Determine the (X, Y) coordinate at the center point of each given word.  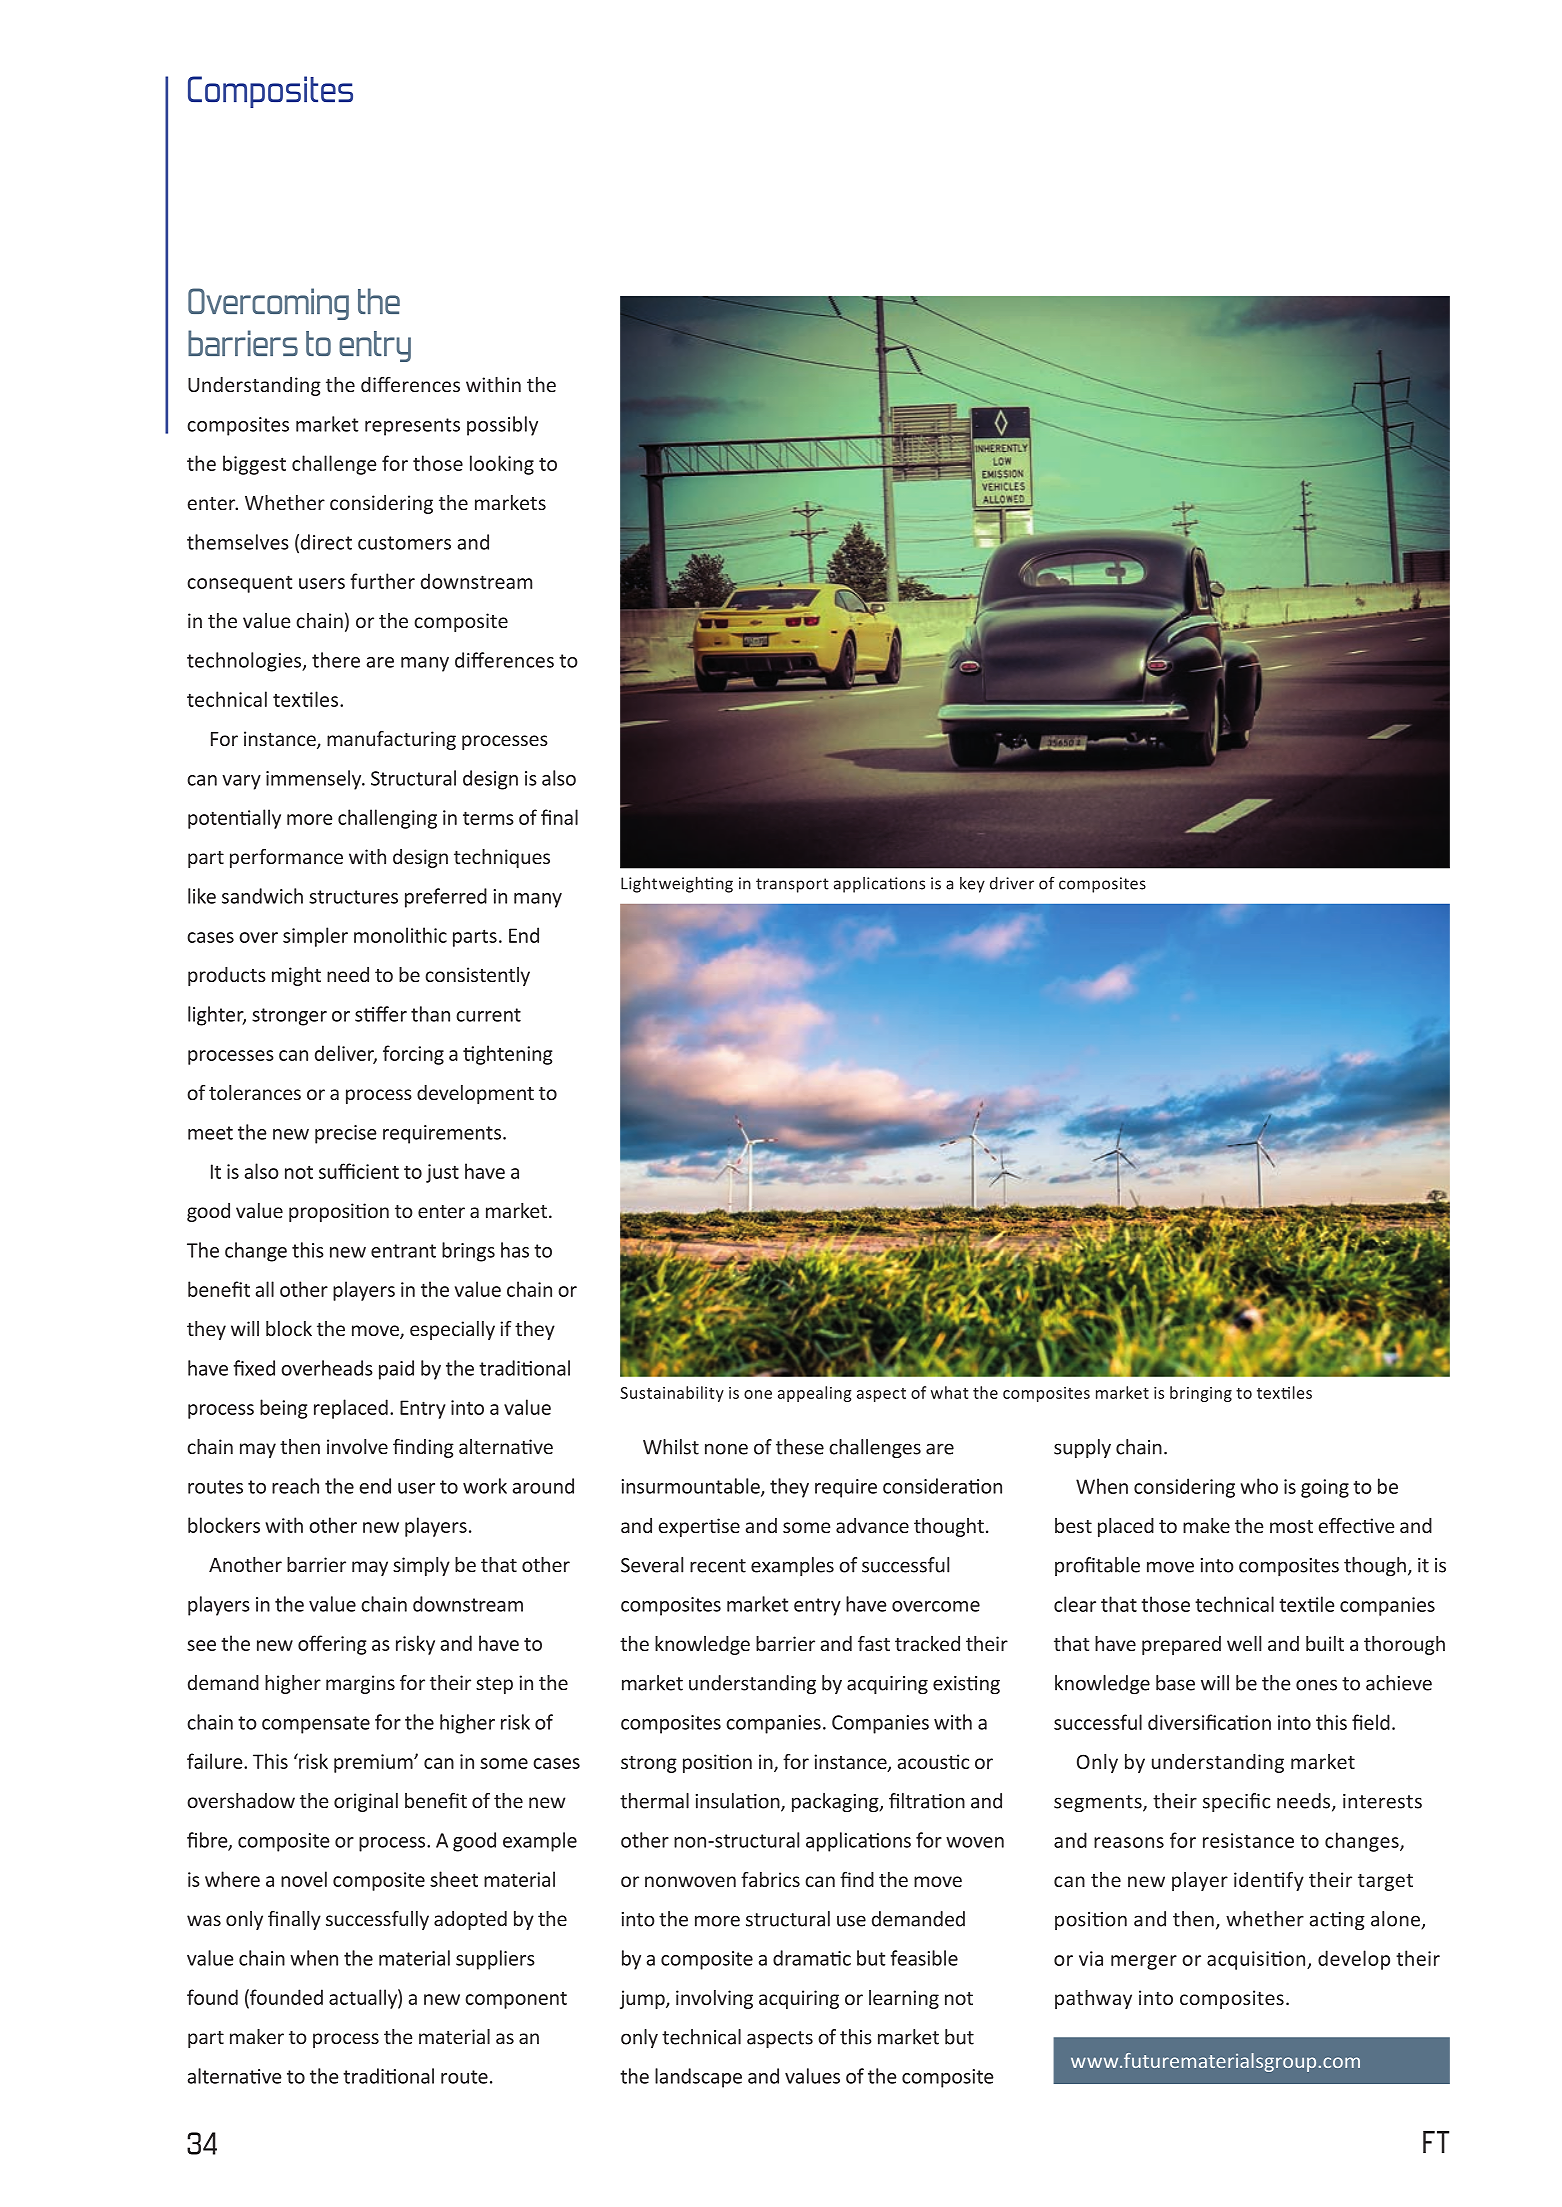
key (972, 885)
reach (295, 1486)
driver (1012, 883)
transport (792, 885)
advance (872, 1525)
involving (714, 1999)
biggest (254, 465)
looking (502, 465)
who (1259, 1486)
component (516, 2000)
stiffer (381, 1014)
